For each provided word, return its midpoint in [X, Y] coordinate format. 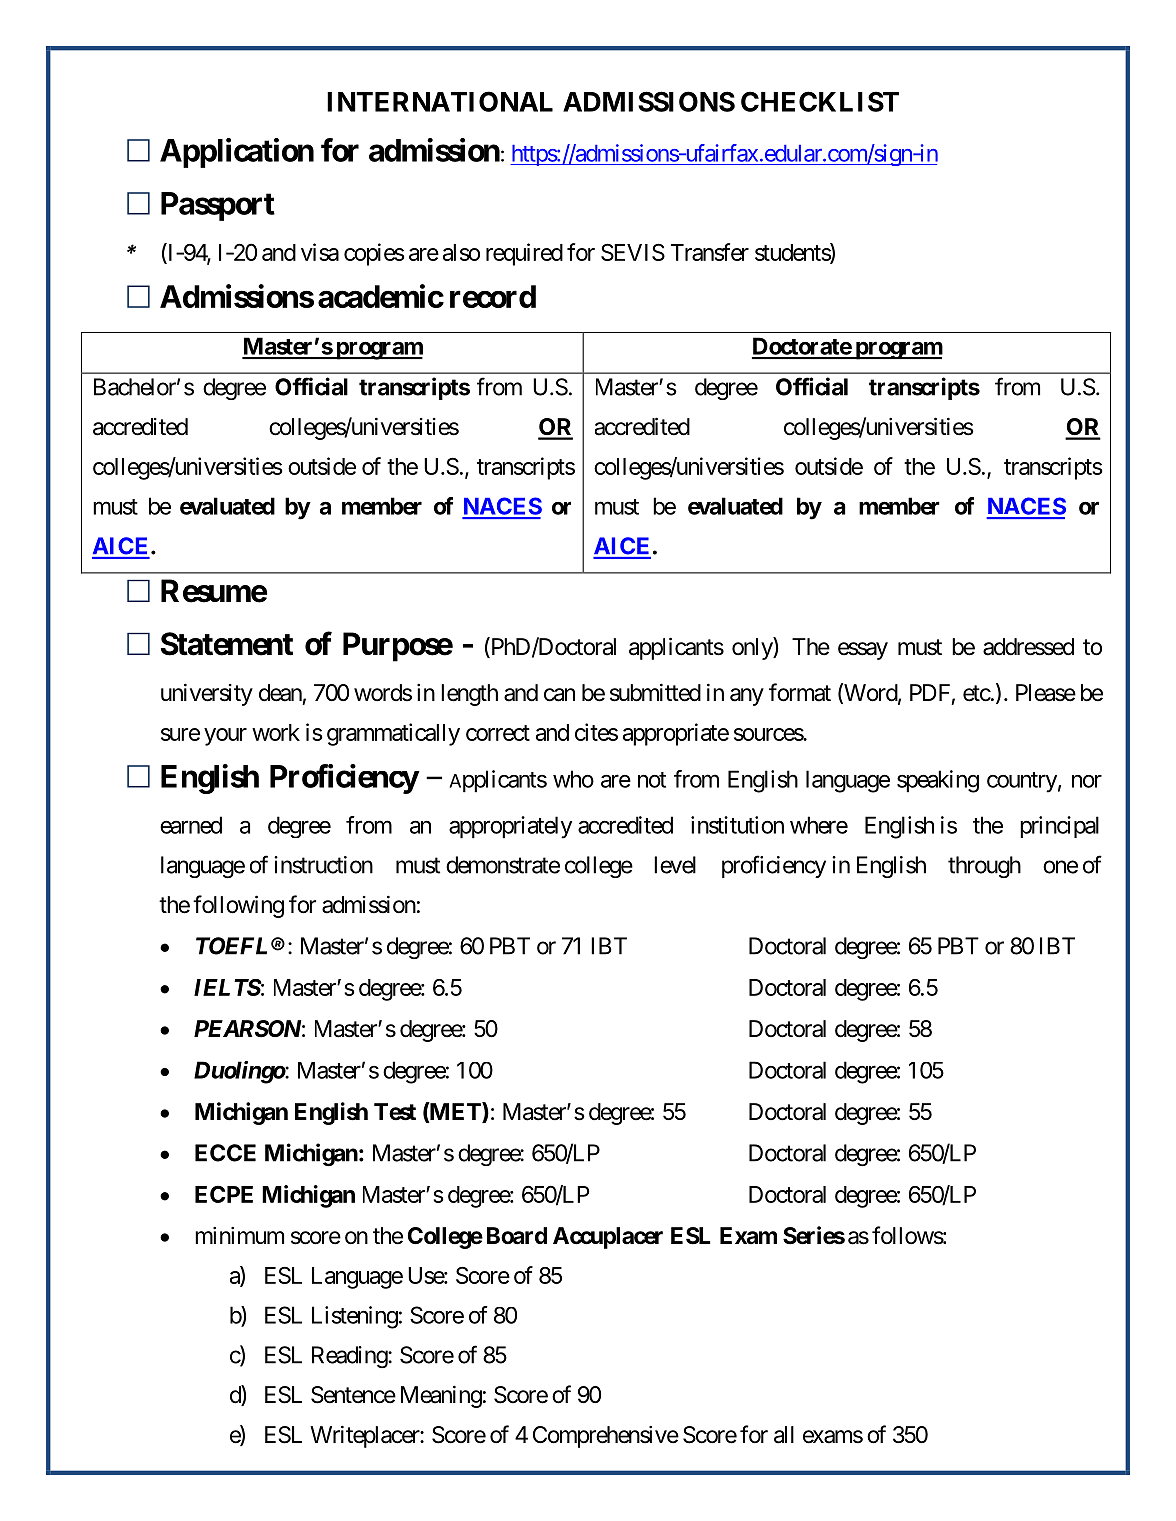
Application [237, 153]
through [984, 867]
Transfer [710, 252]
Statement [227, 644]
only [753, 648]
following [238, 906]
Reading [350, 1357]
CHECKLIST [820, 101]
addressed [1028, 647]
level [675, 865]
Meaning [441, 1396]
